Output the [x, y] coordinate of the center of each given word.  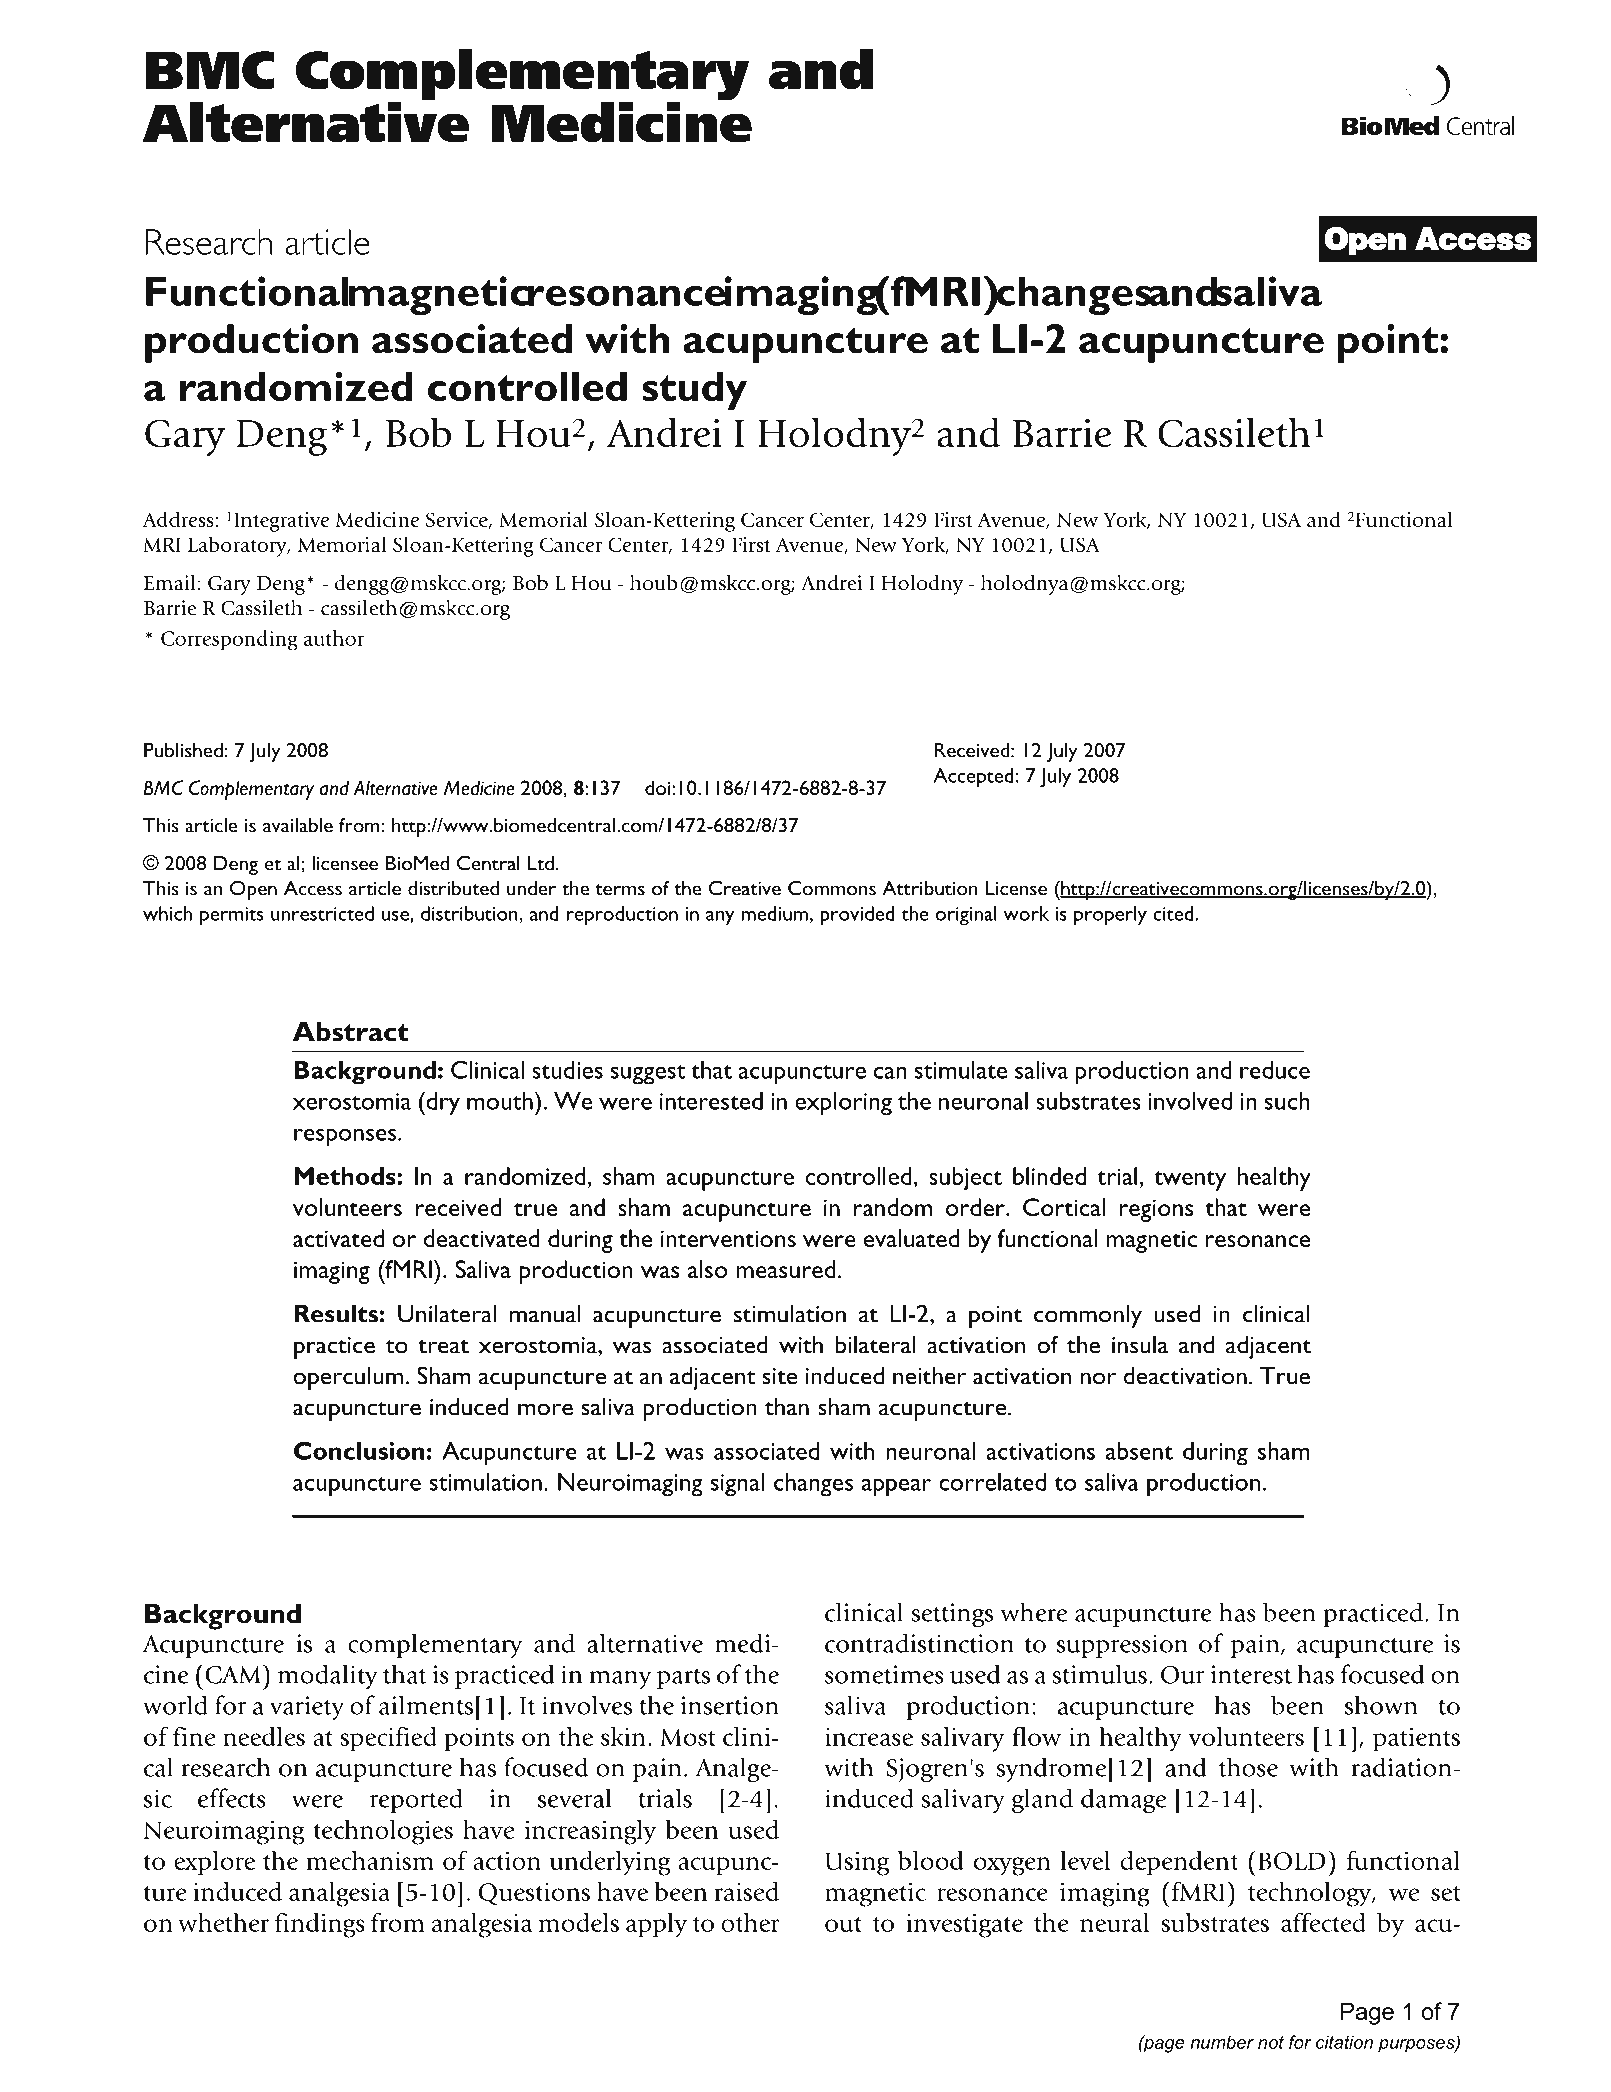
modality [328, 1677]
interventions [728, 1239]
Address [178, 519]
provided [857, 915]
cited [1174, 913]
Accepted [973, 778]
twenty [1190, 1181]
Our [1183, 1675]
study [694, 391]
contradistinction [919, 1643]
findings [320, 1925]
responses [346, 1137]
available [298, 825]
